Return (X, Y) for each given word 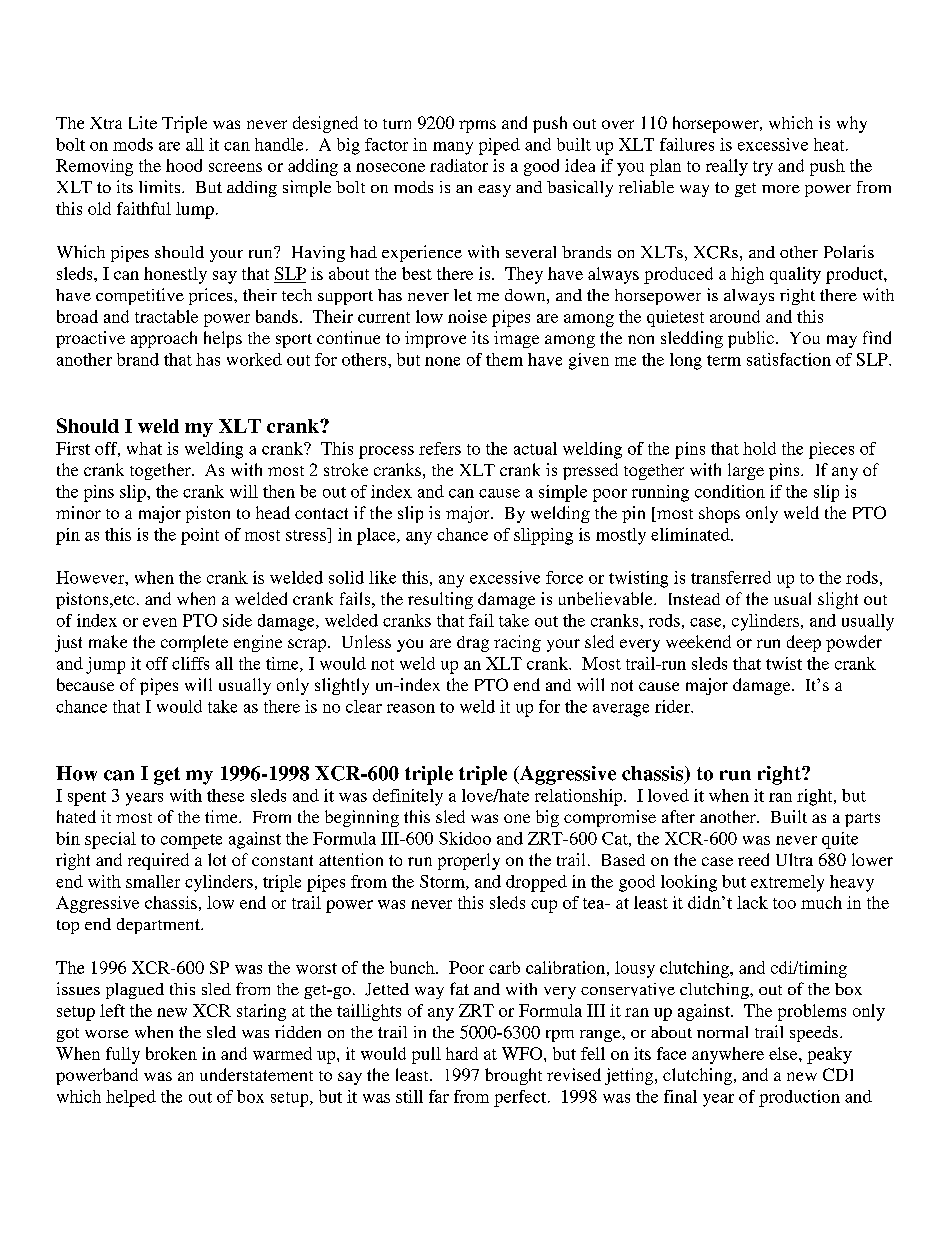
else (784, 1053)
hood (184, 165)
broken (171, 1053)
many (453, 148)
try (763, 168)
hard (462, 1053)
